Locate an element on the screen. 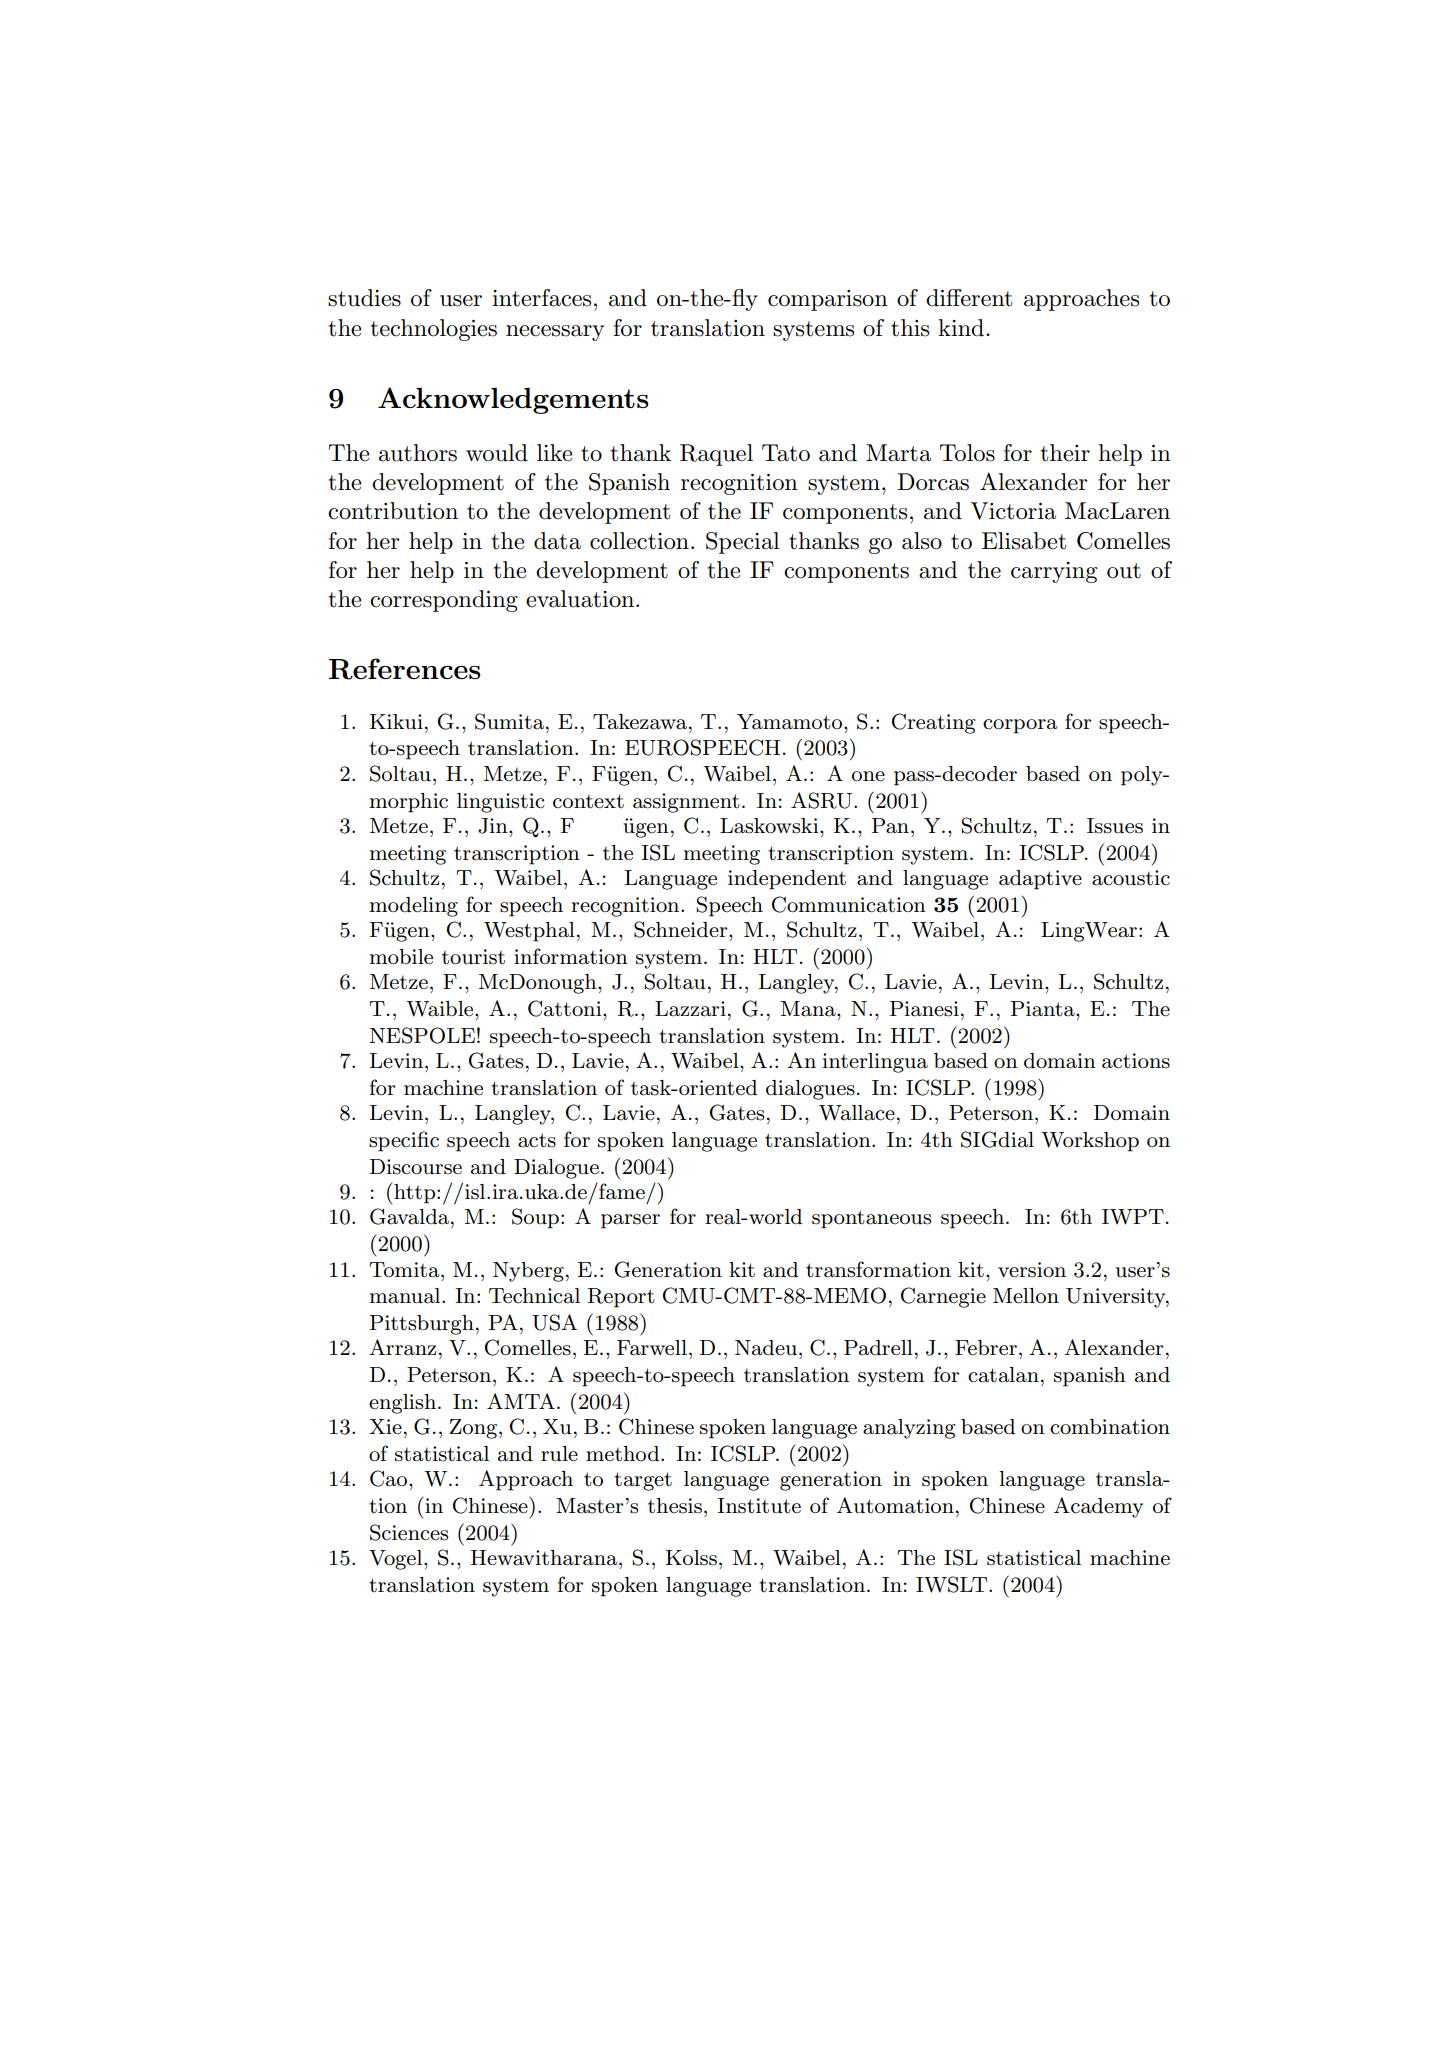 The height and width of the screenshot is (2051, 1450). Yamamoto is located at coordinates (789, 722).
